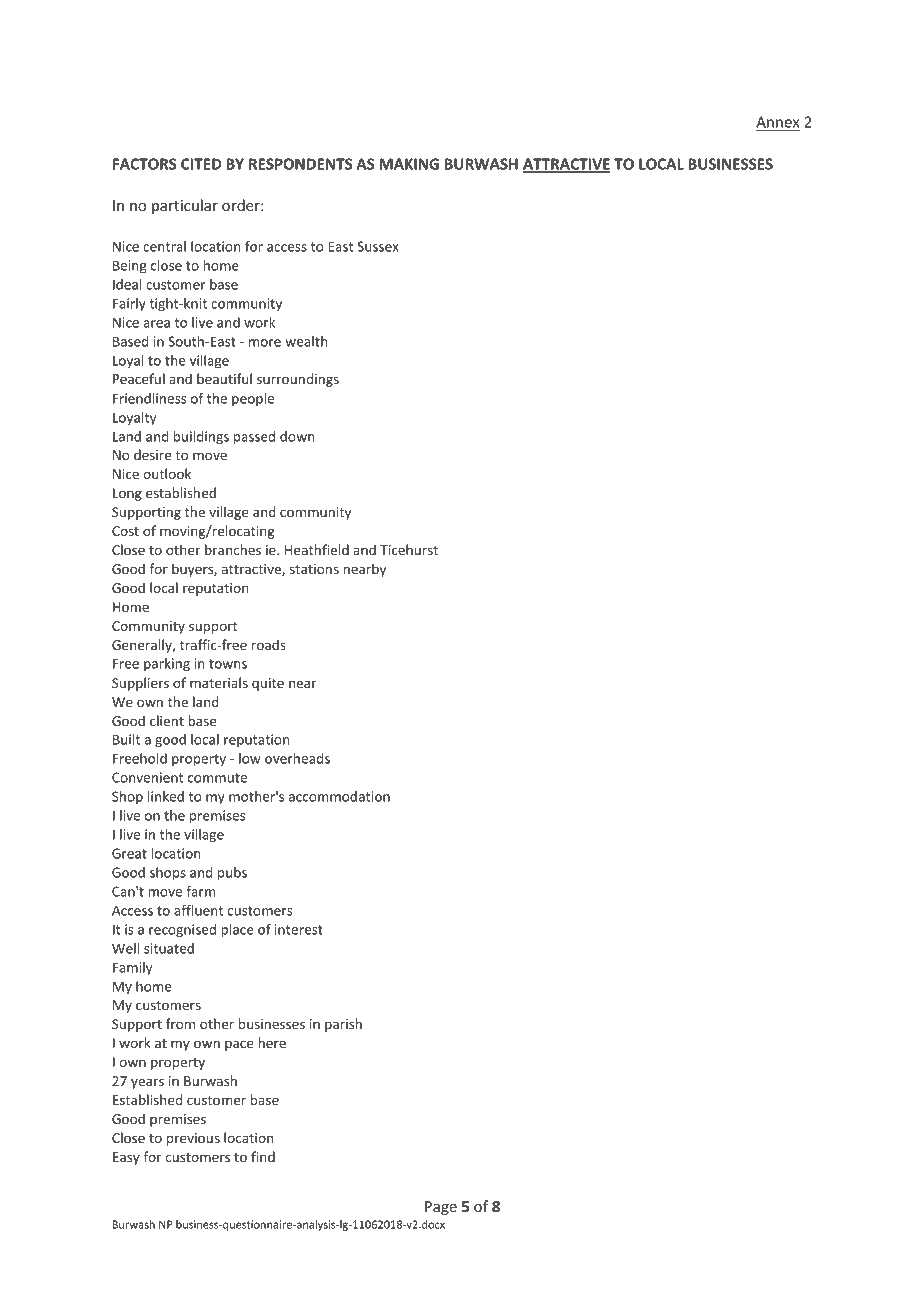 This screenshot has width=924, height=1308. I want to click on MAKING, so click(409, 164).
